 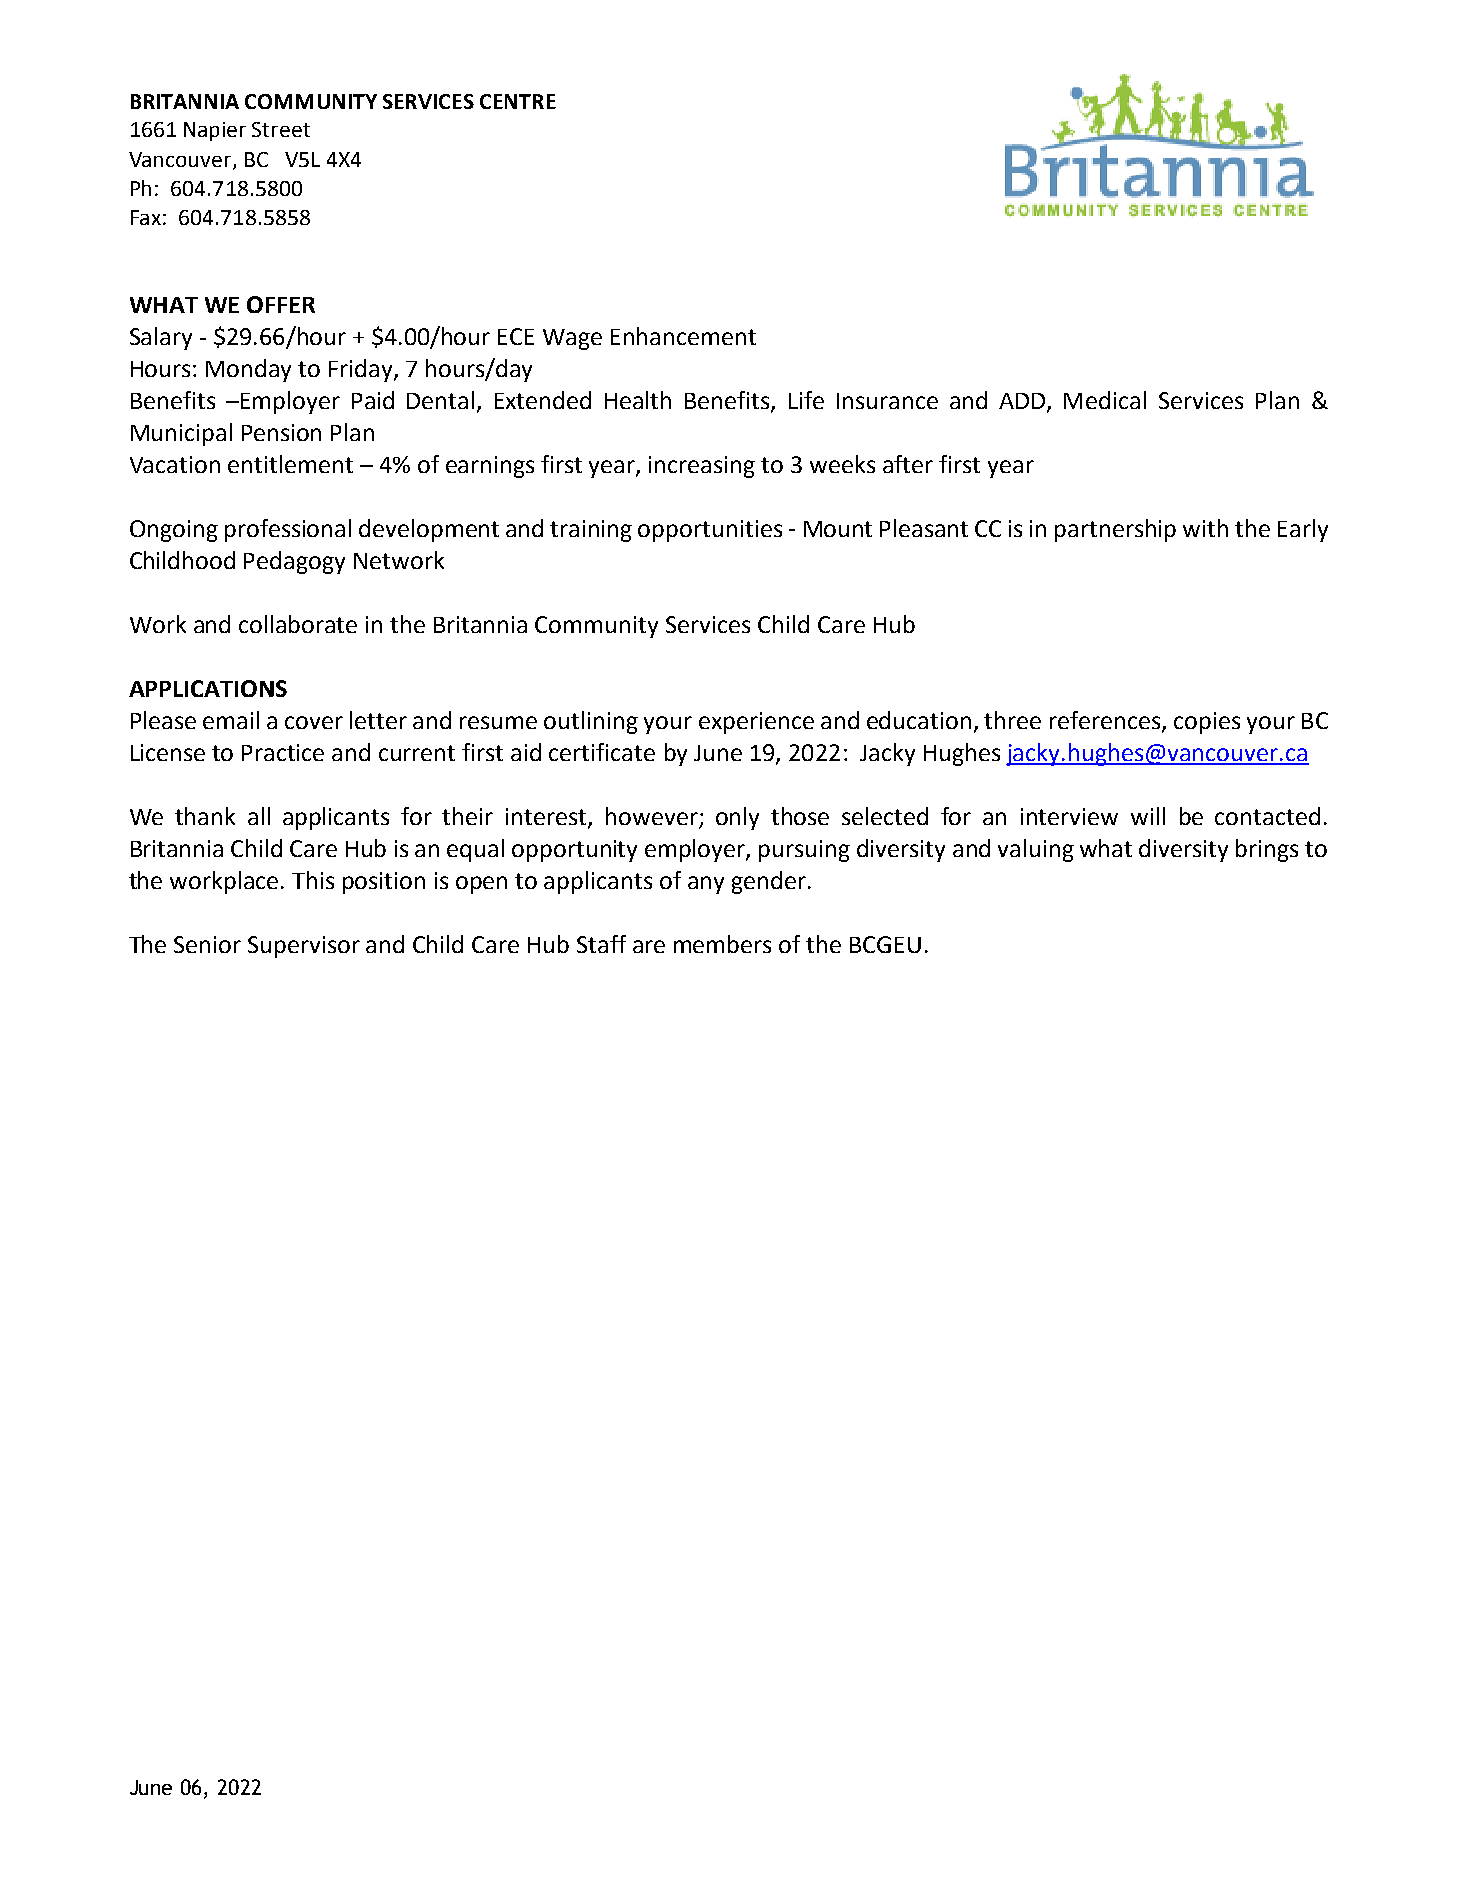 What do you see at coordinates (1205, 528) in the document?
I see `with` at bounding box center [1205, 528].
